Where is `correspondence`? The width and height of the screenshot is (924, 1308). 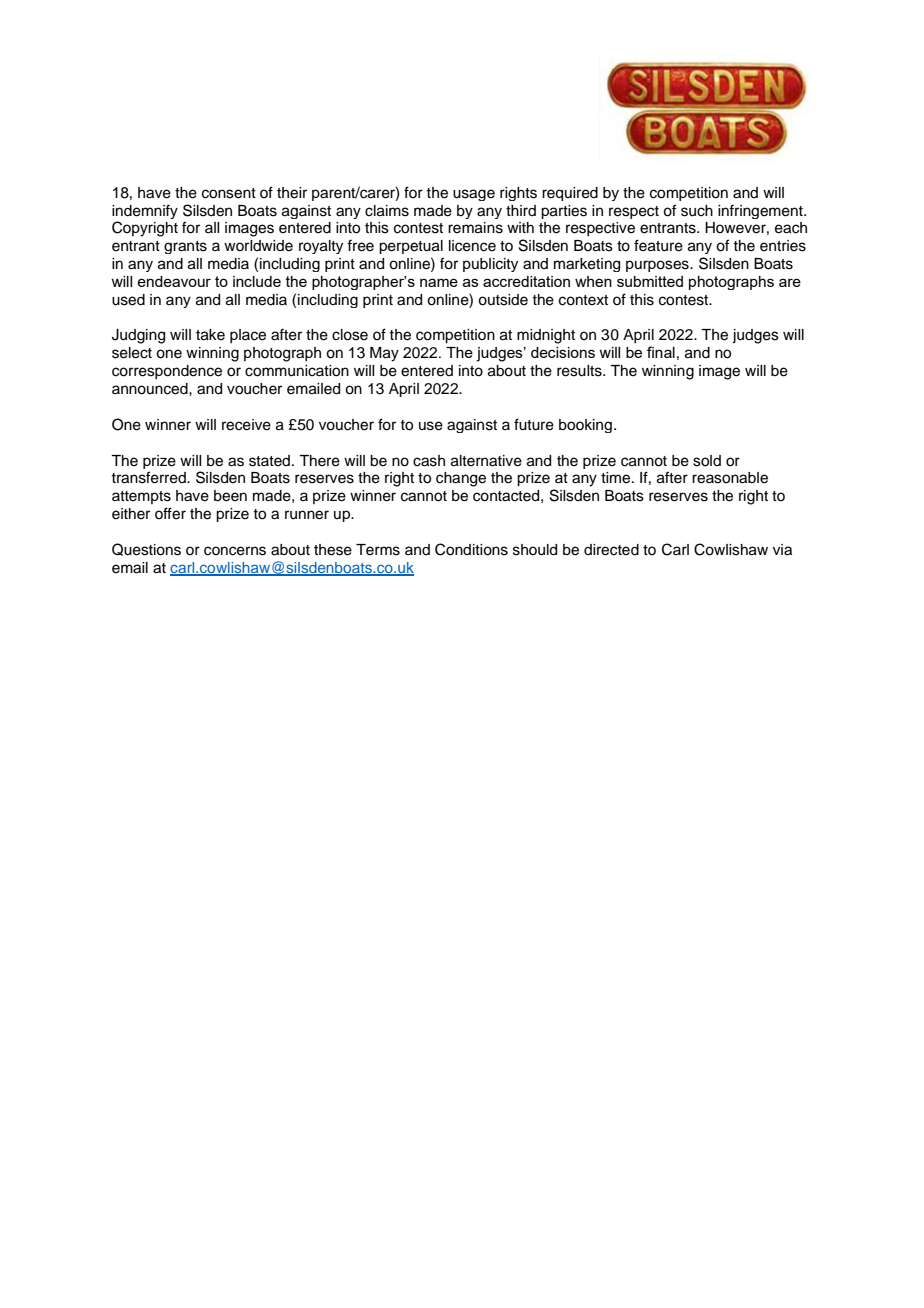 correspondence is located at coordinates (167, 372).
